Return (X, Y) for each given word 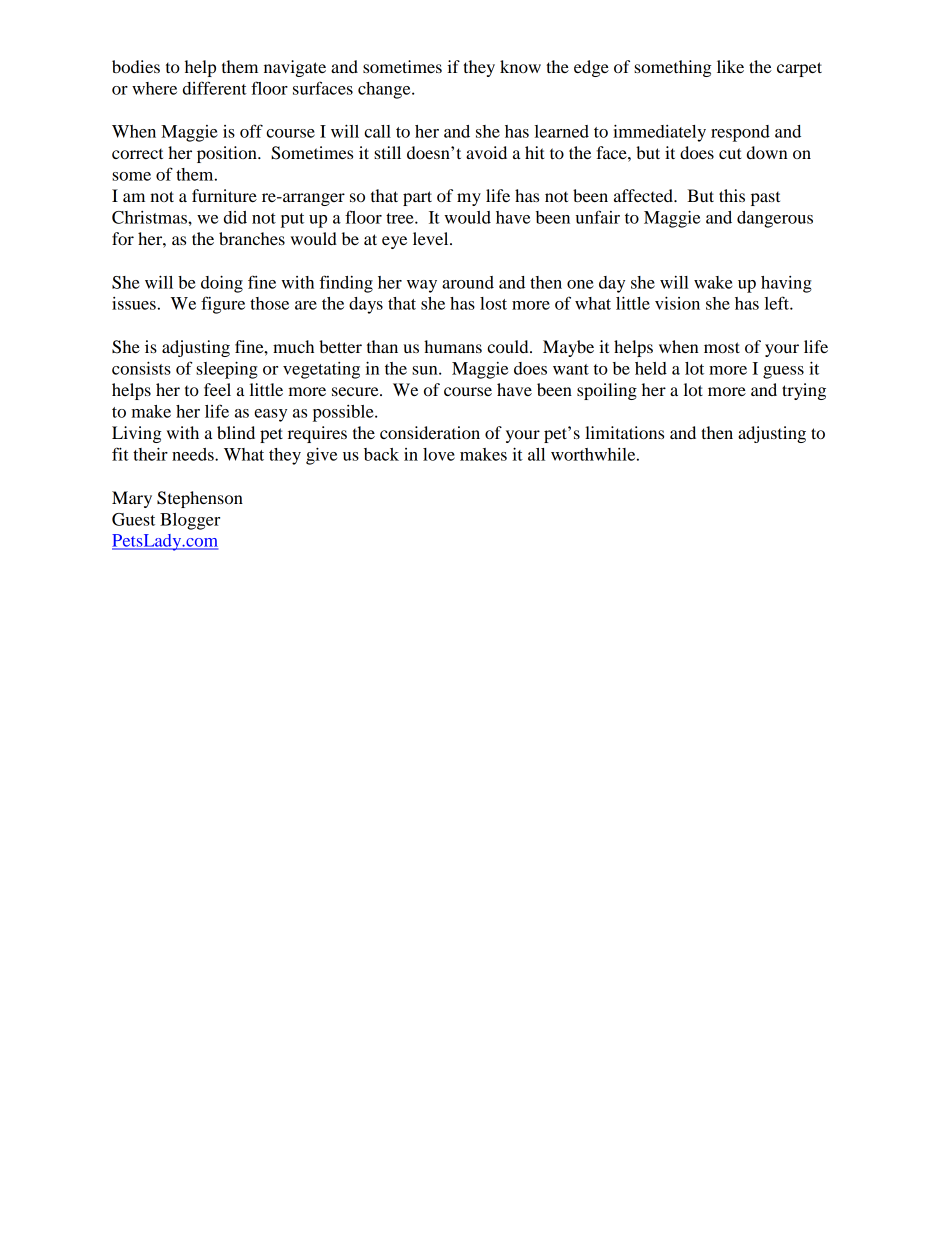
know (520, 66)
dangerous (775, 219)
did (235, 217)
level (432, 238)
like (730, 66)
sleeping (227, 370)
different (215, 88)
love (439, 454)
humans (453, 346)
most (722, 347)
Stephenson (200, 499)
